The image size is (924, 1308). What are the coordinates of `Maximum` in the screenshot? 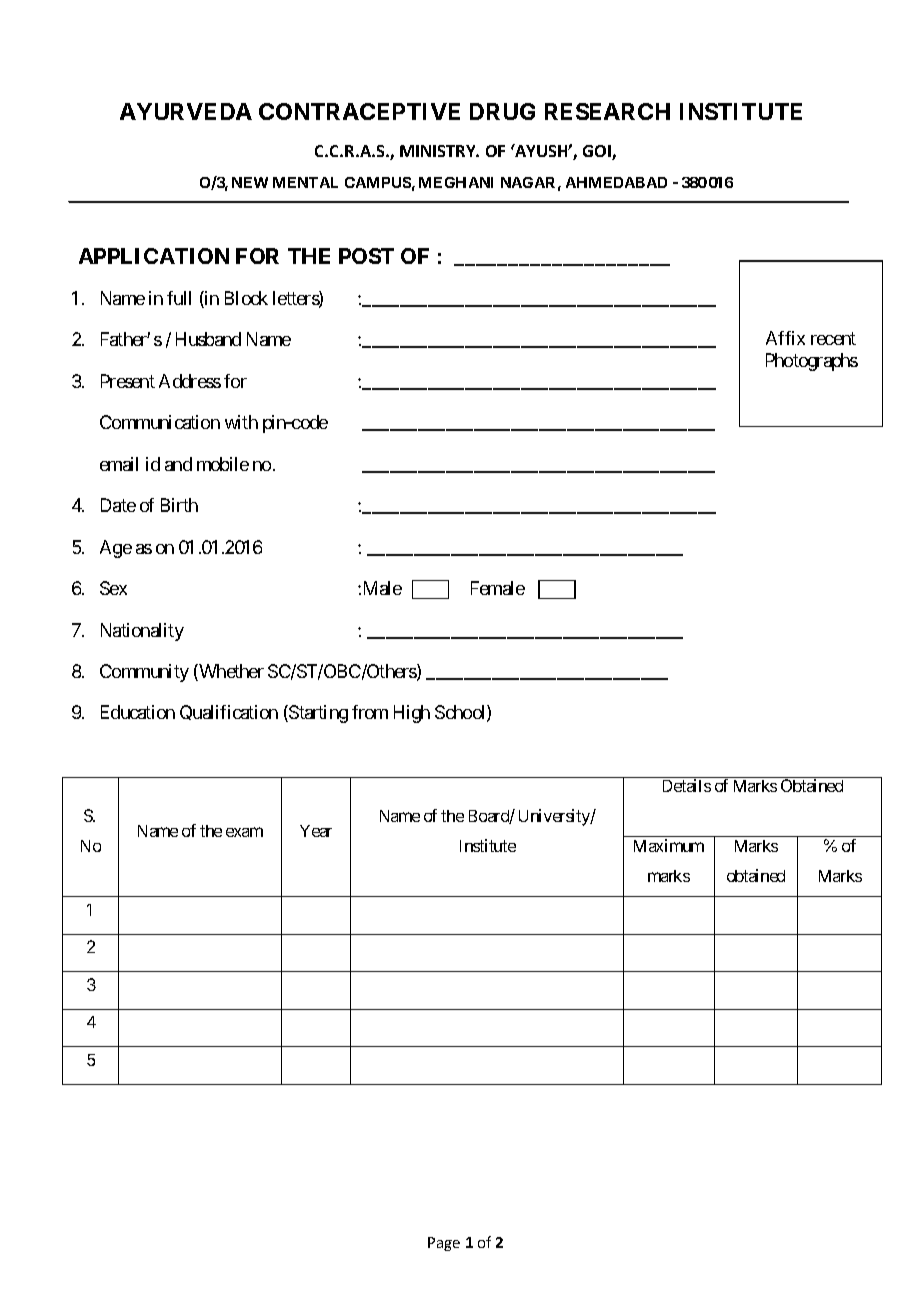 It's located at (669, 845).
